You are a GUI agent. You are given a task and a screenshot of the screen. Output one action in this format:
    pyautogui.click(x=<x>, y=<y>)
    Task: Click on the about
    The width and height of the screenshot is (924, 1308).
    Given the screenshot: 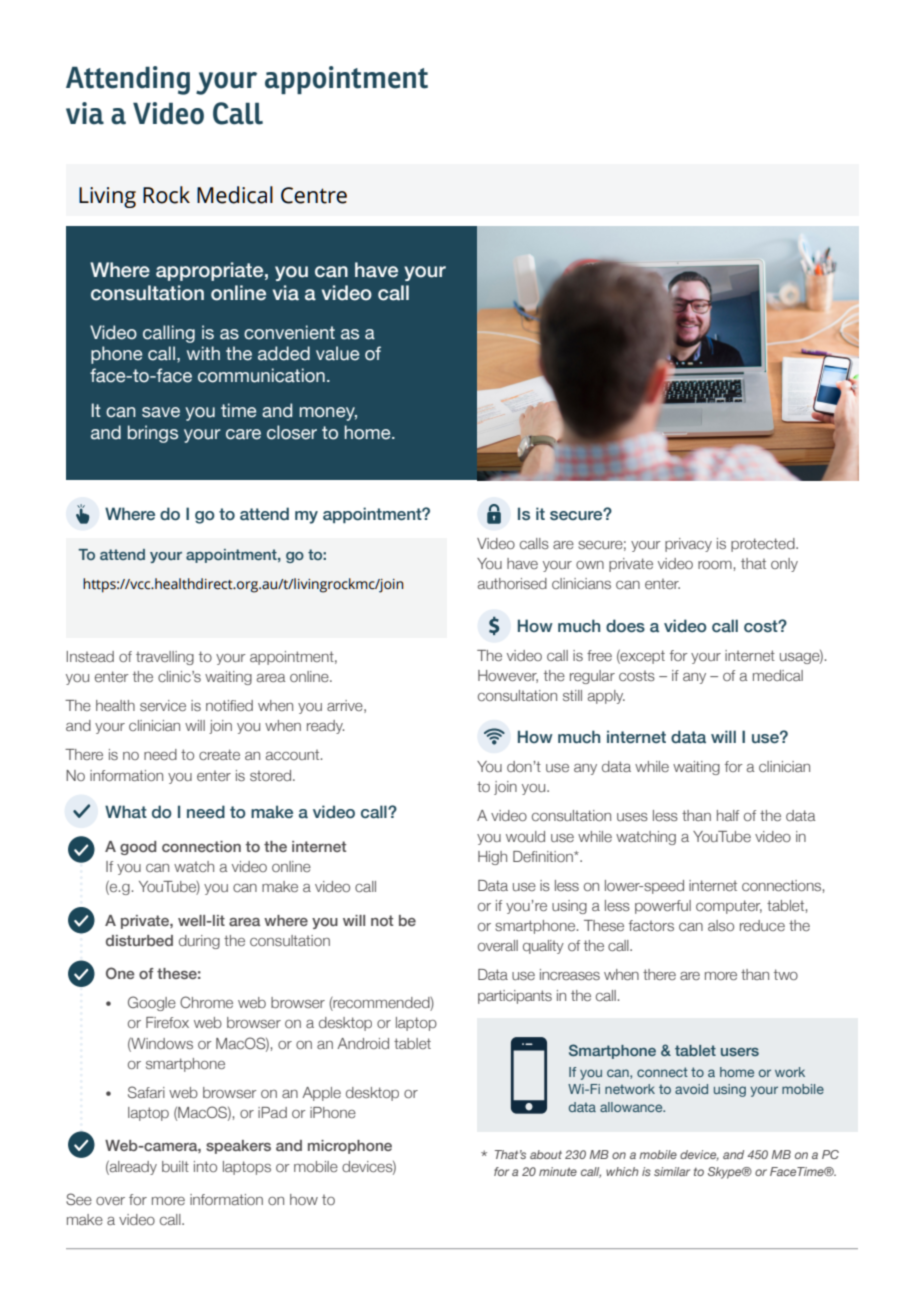 What is the action you would take?
    pyautogui.click(x=546, y=1154)
